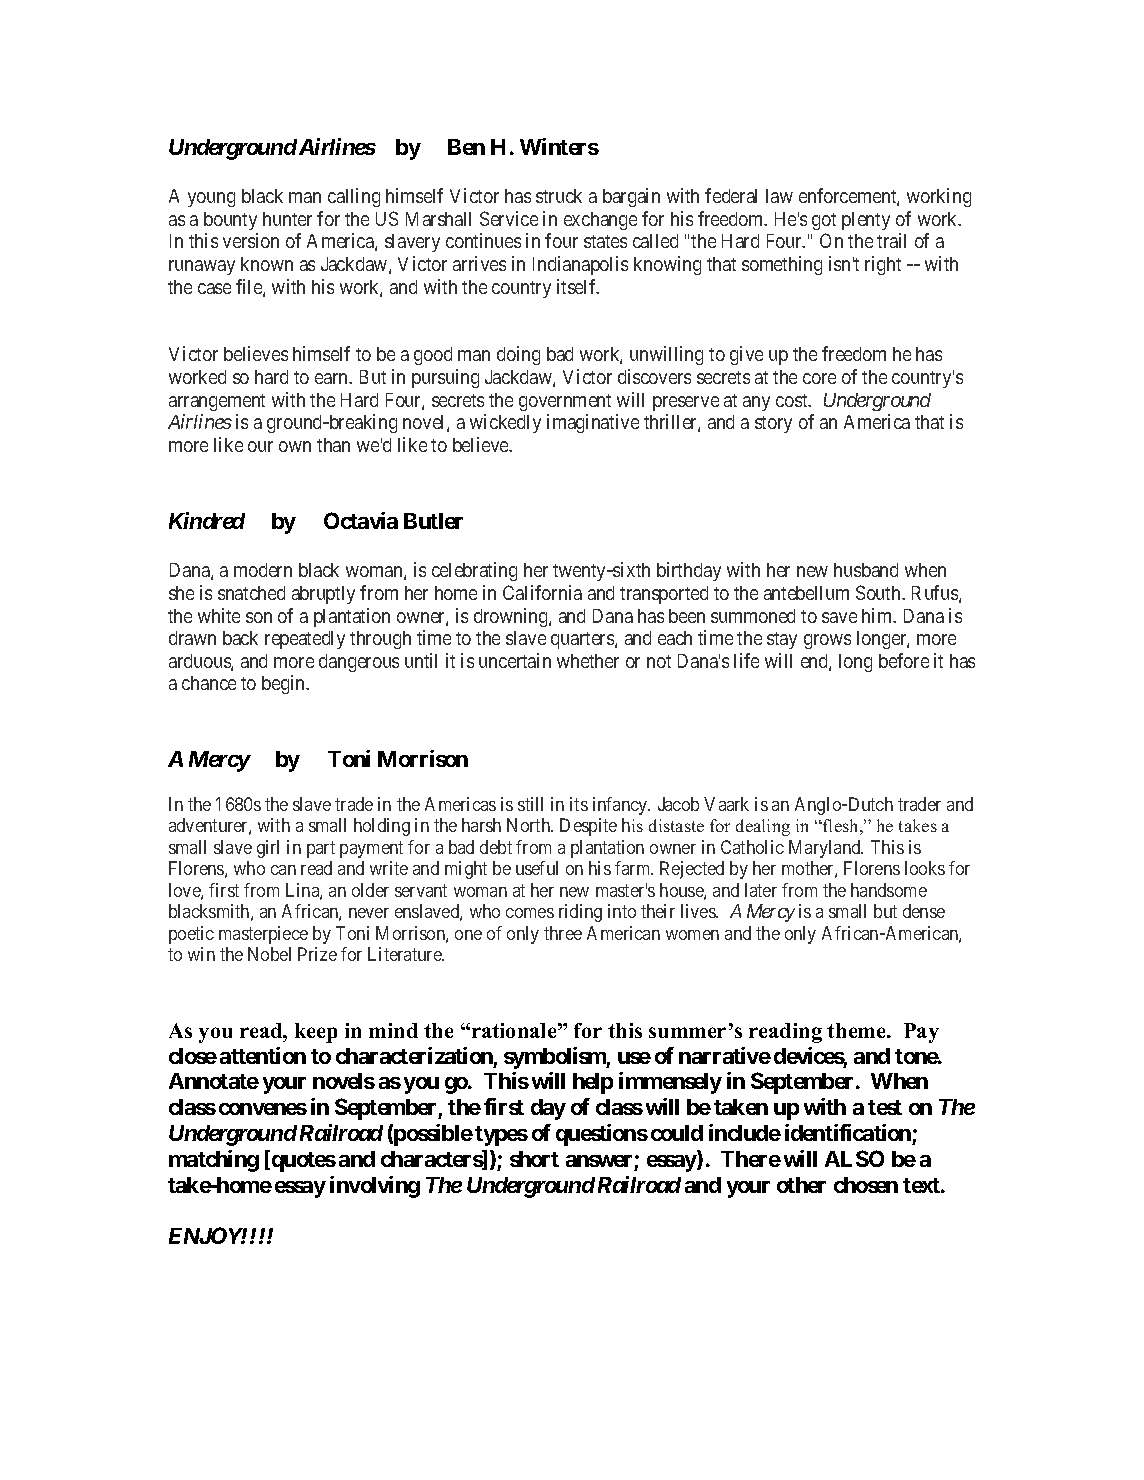  Describe the element at coordinates (268, 849) in the screenshot. I see `girl` at that location.
